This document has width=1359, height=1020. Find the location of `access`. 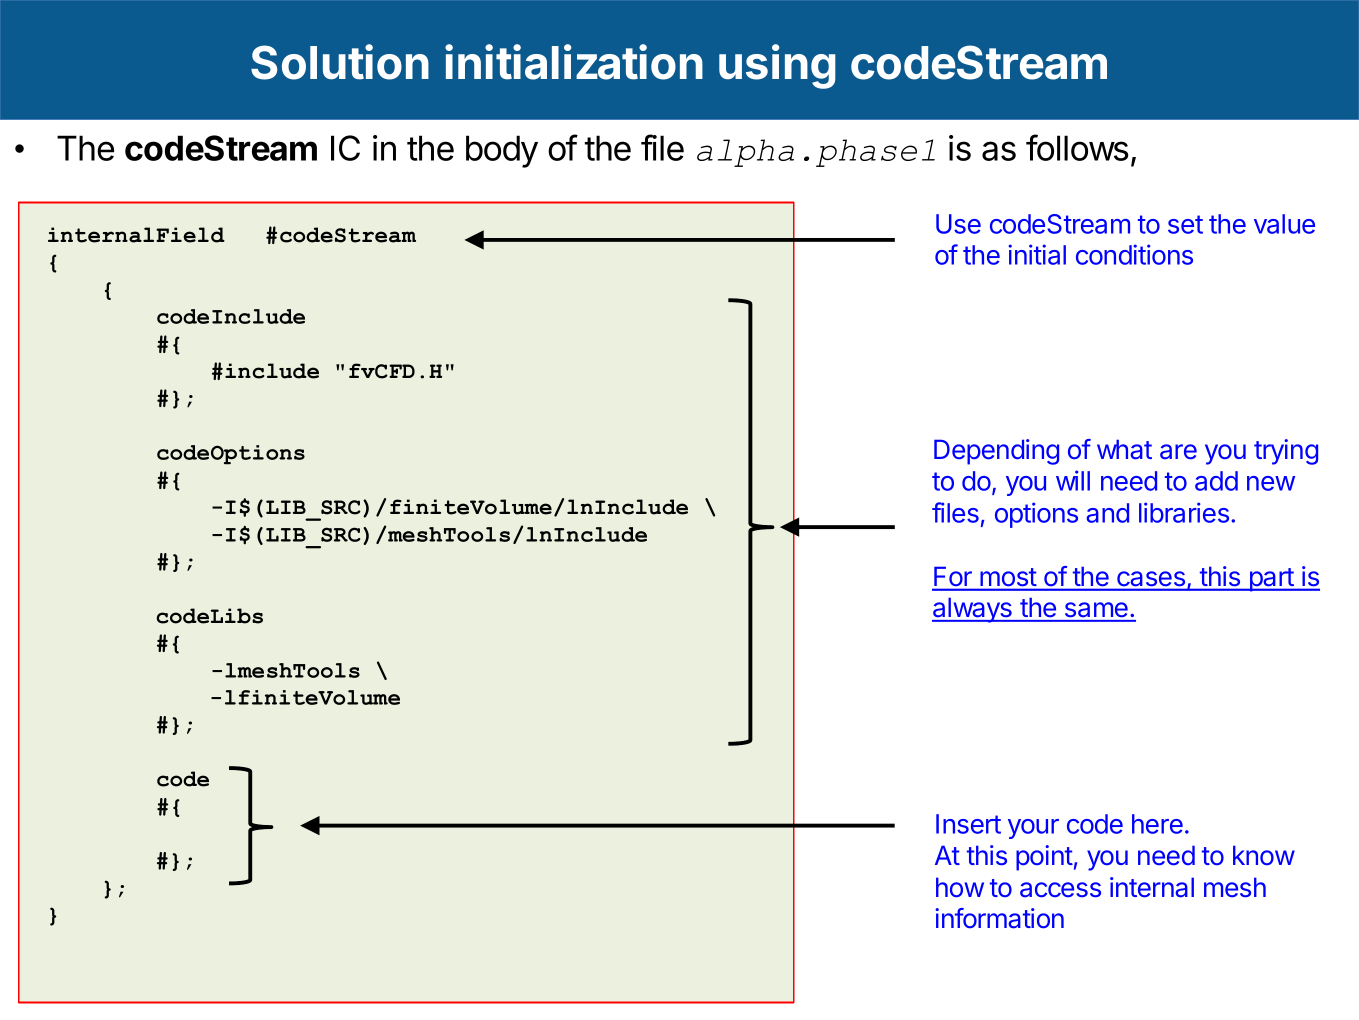

access is located at coordinates (1060, 890).
